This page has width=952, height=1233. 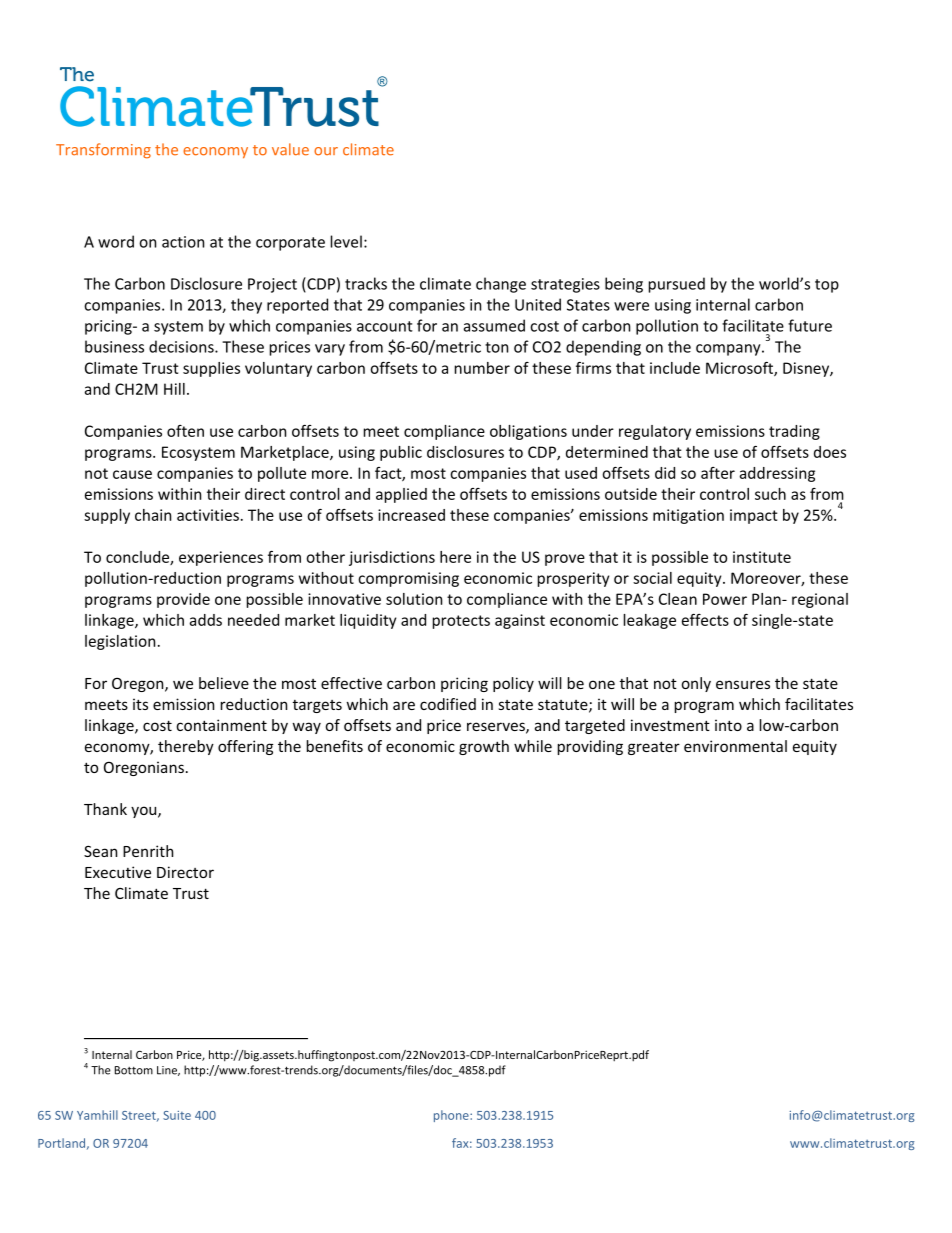 What do you see at coordinates (794, 432) in the page?
I see `trading` at bounding box center [794, 432].
